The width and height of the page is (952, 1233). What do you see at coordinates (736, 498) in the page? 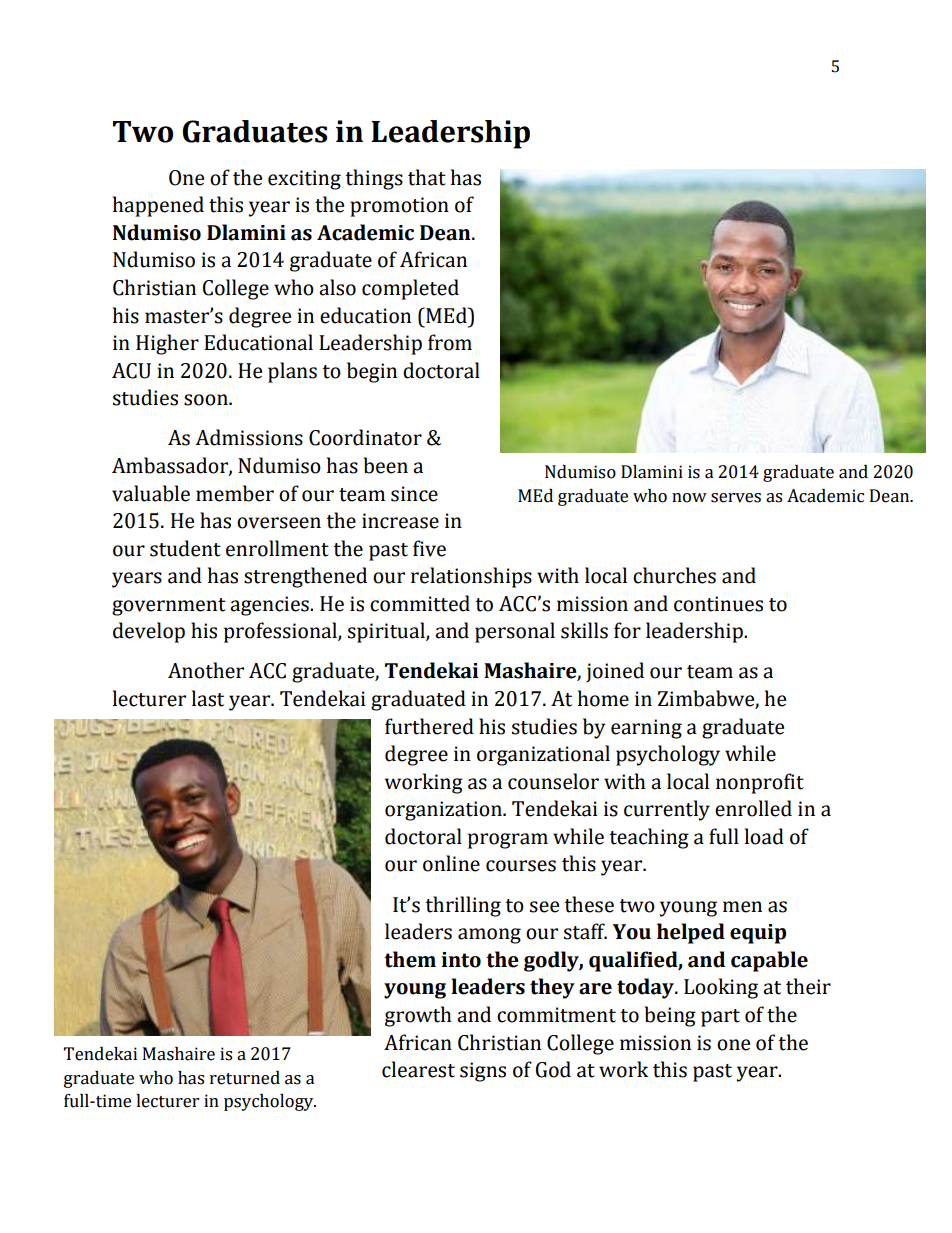
I see `serves` at bounding box center [736, 498].
